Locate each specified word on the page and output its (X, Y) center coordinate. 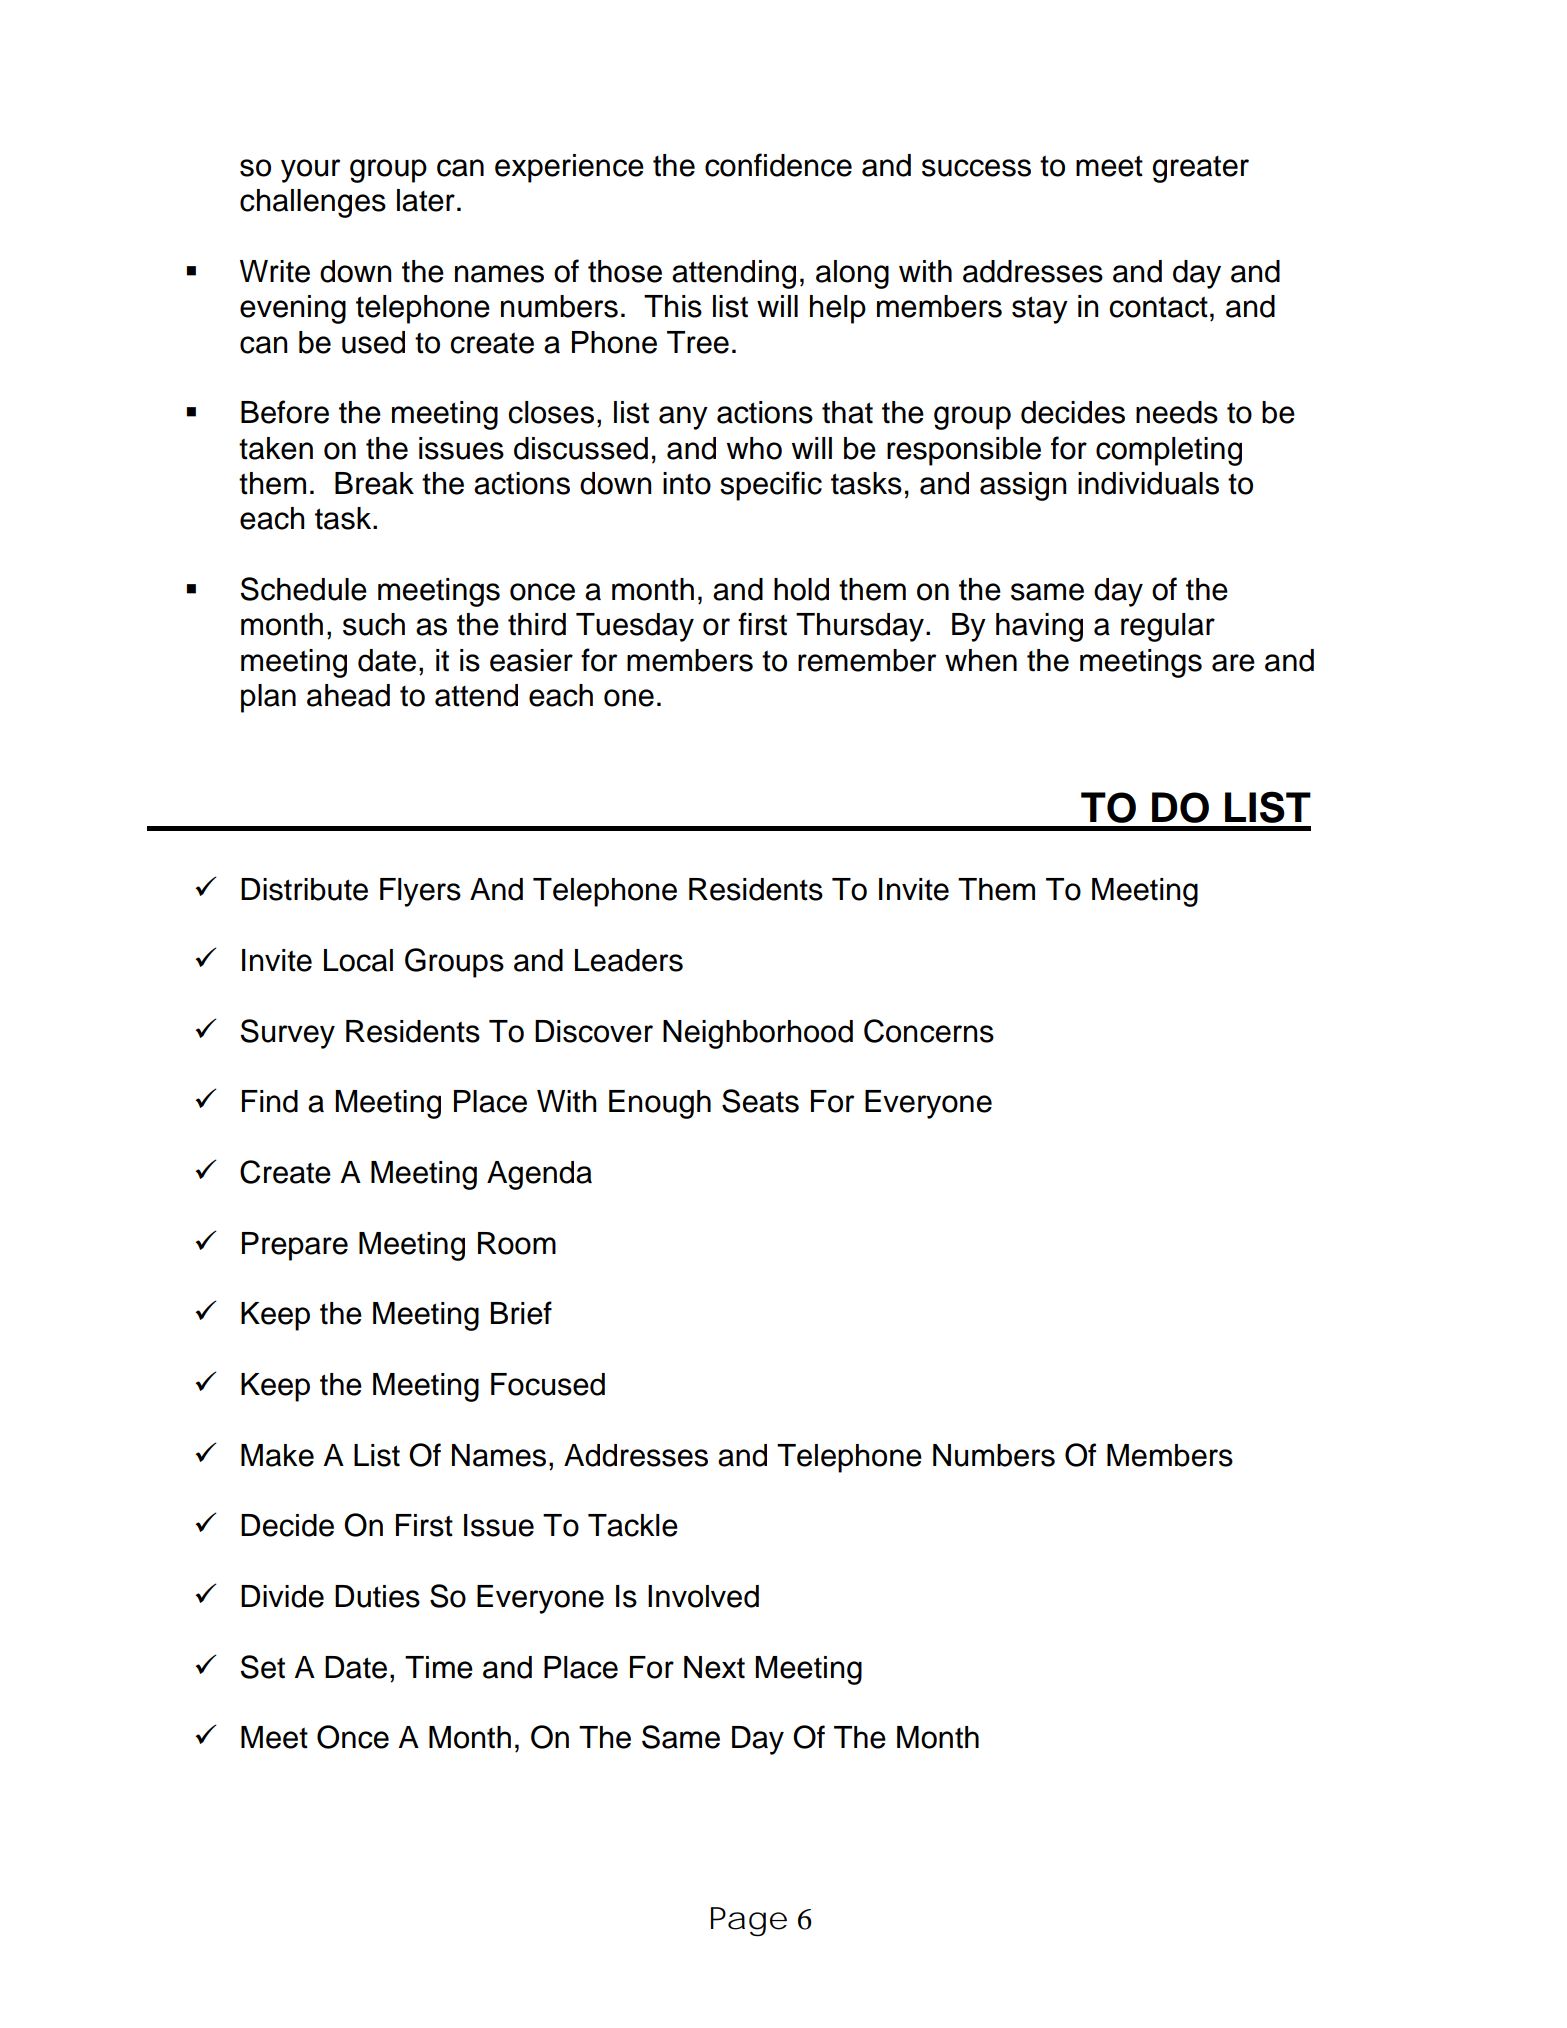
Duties (377, 1596)
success (976, 168)
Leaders (629, 960)
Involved (703, 1596)
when (981, 660)
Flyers (420, 892)
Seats (760, 1101)
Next (714, 1667)
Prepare (295, 1246)
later (426, 200)
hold (801, 589)
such (374, 624)
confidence (778, 165)
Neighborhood (758, 1034)
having (1039, 627)
